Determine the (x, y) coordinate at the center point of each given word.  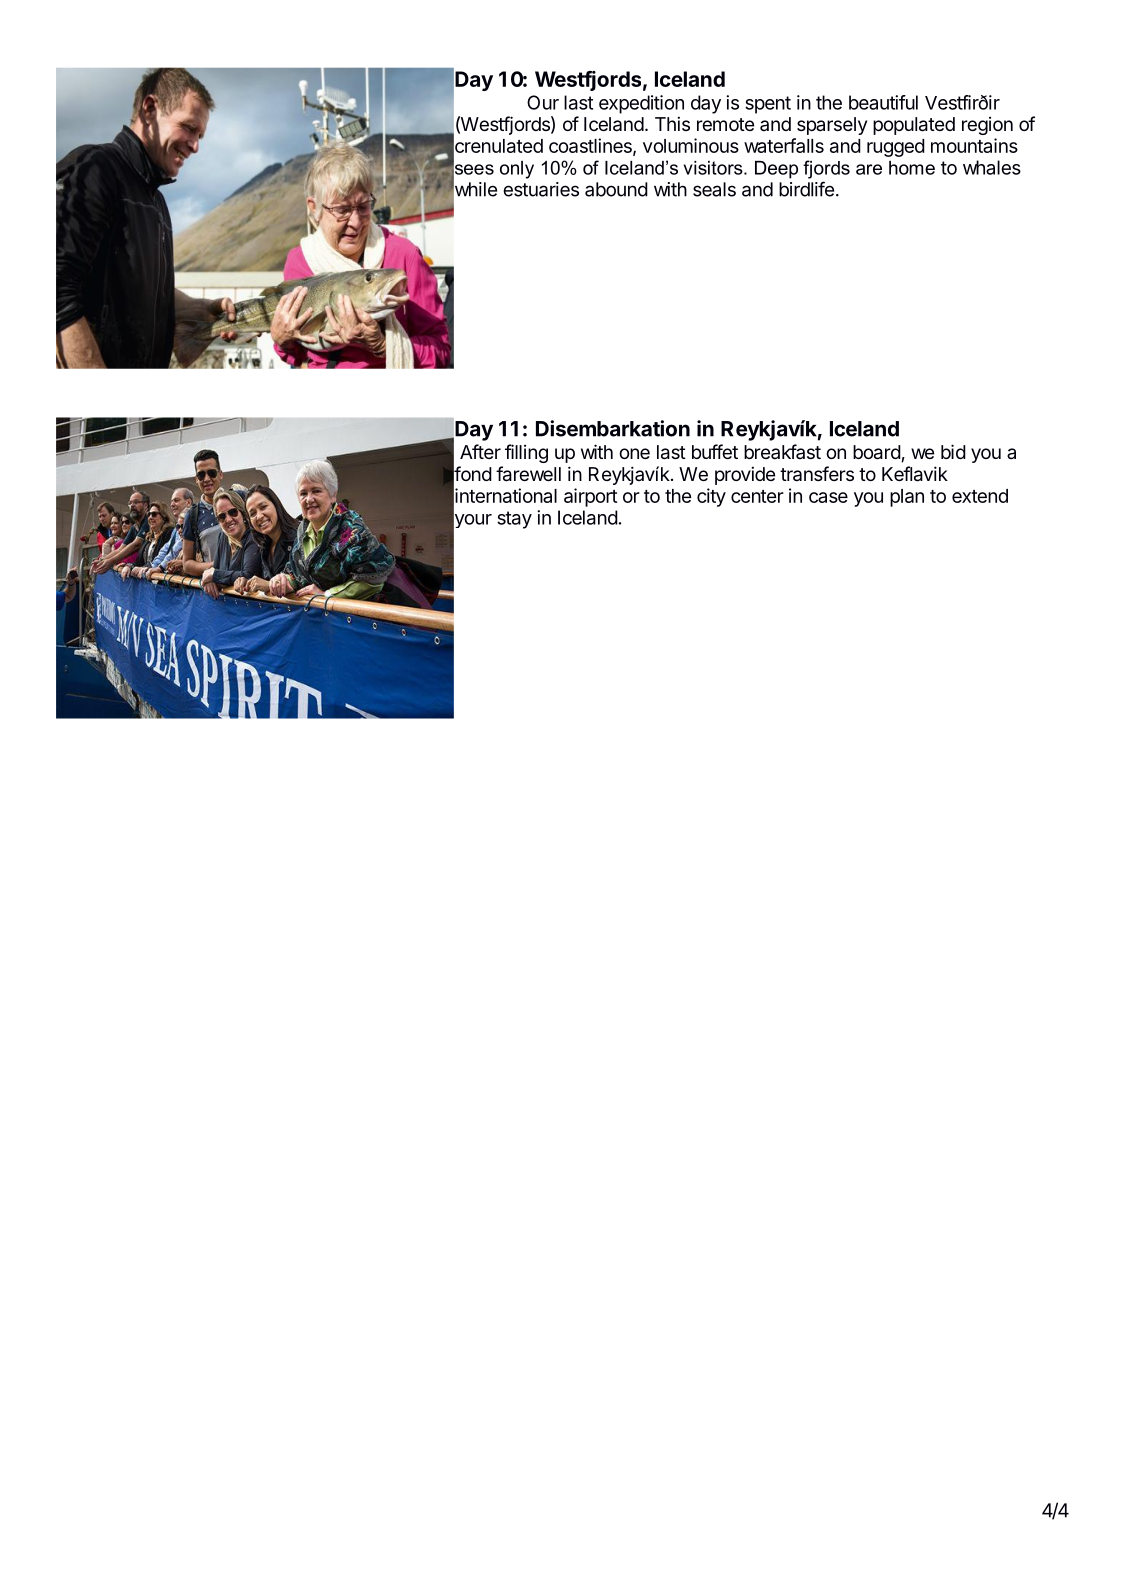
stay (514, 520)
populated (914, 126)
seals (714, 189)
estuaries (541, 189)
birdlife (806, 189)
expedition (641, 104)
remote (725, 124)
